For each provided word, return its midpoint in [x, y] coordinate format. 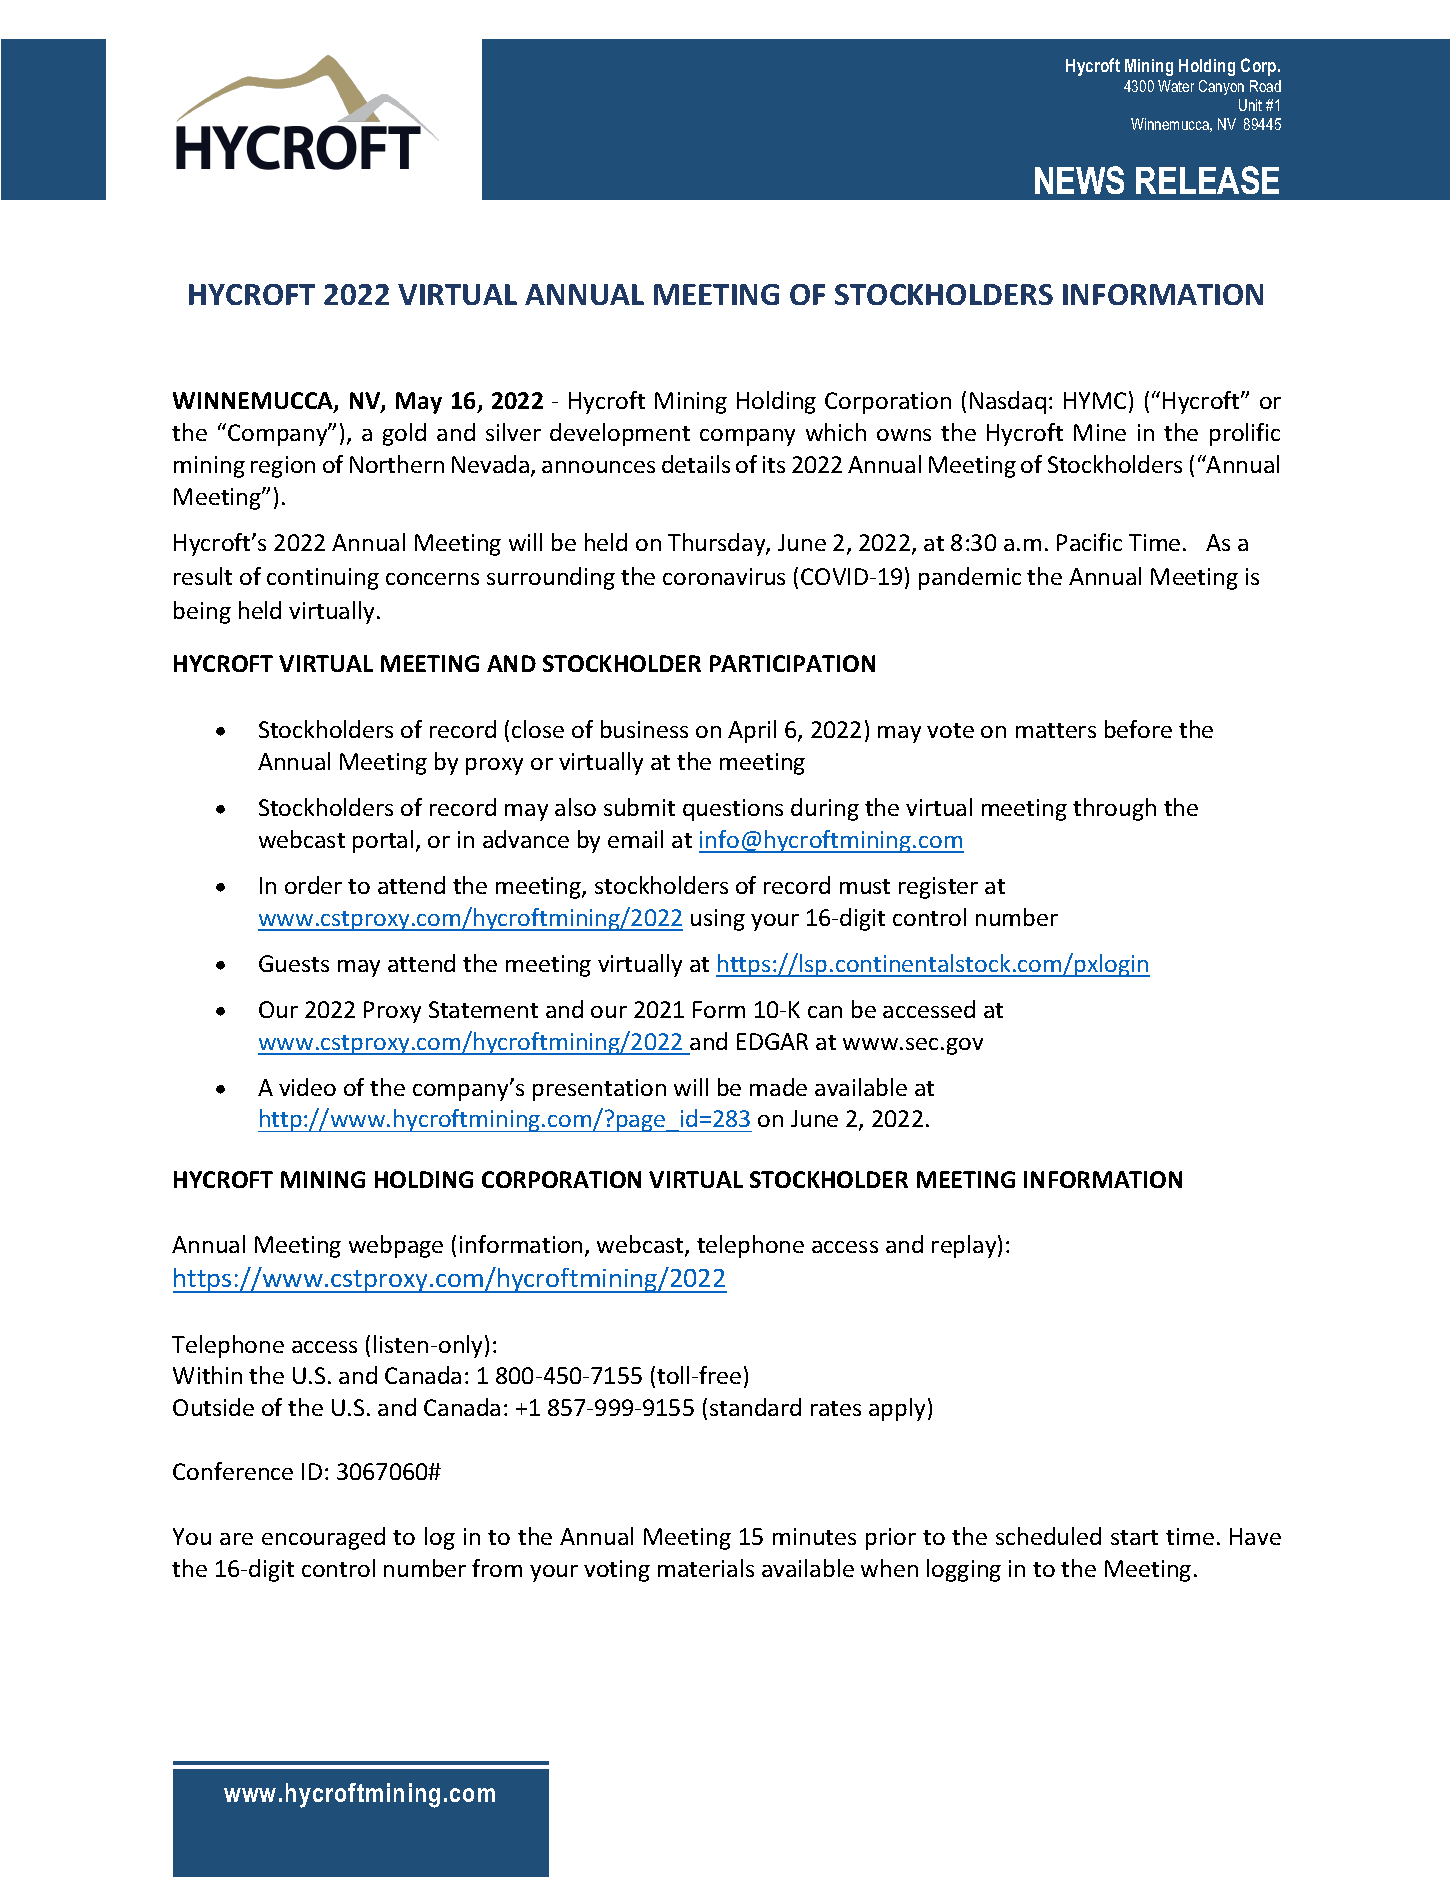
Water [1176, 86]
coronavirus [724, 576]
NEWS [1079, 180]
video [307, 1087]
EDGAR [772, 1041]
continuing [323, 579]
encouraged [323, 1538]
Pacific [1089, 542]
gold [404, 434]
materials [706, 1568]
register [938, 888]
